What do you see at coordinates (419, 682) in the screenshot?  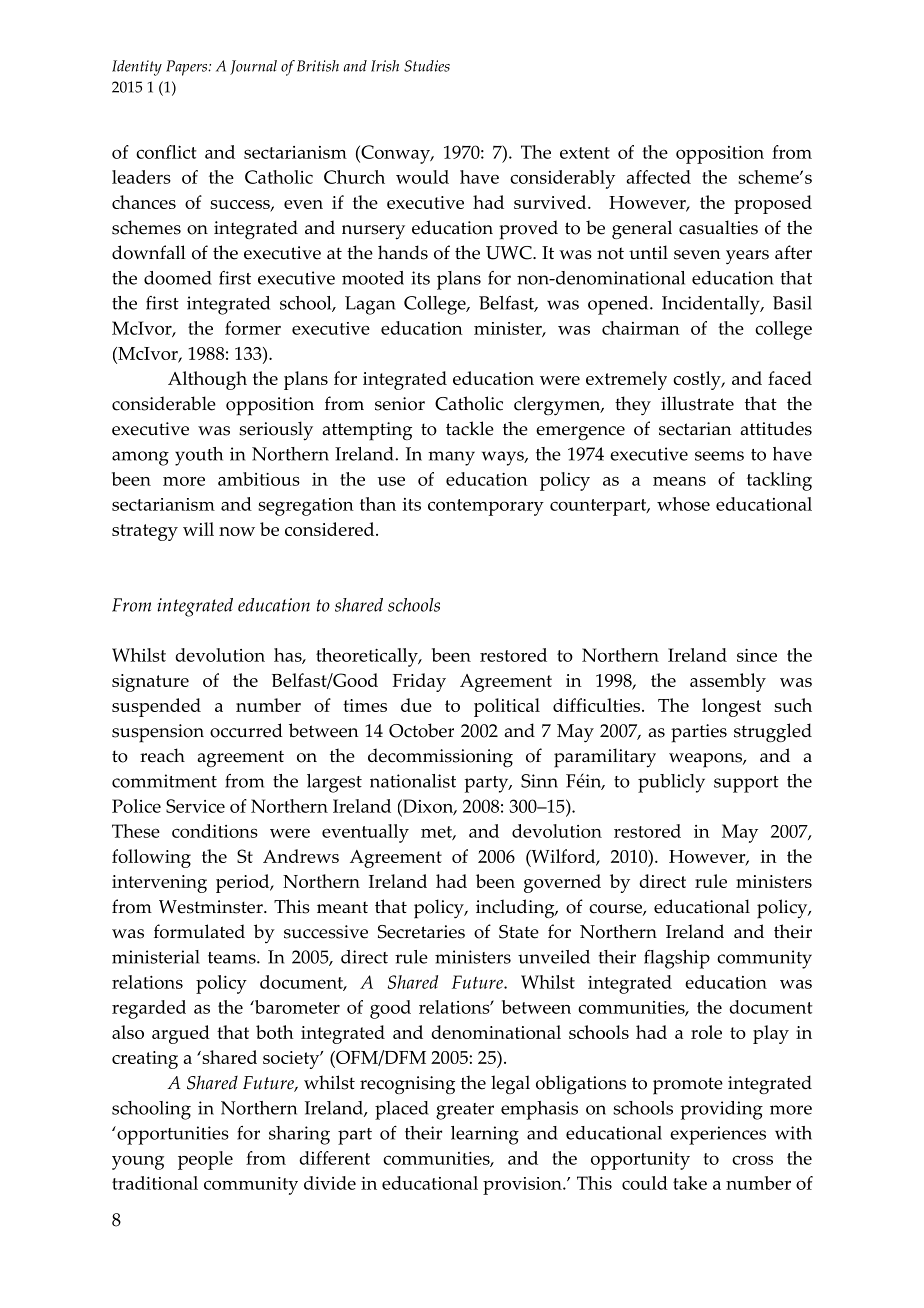 I see `Friday` at bounding box center [419, 682].
